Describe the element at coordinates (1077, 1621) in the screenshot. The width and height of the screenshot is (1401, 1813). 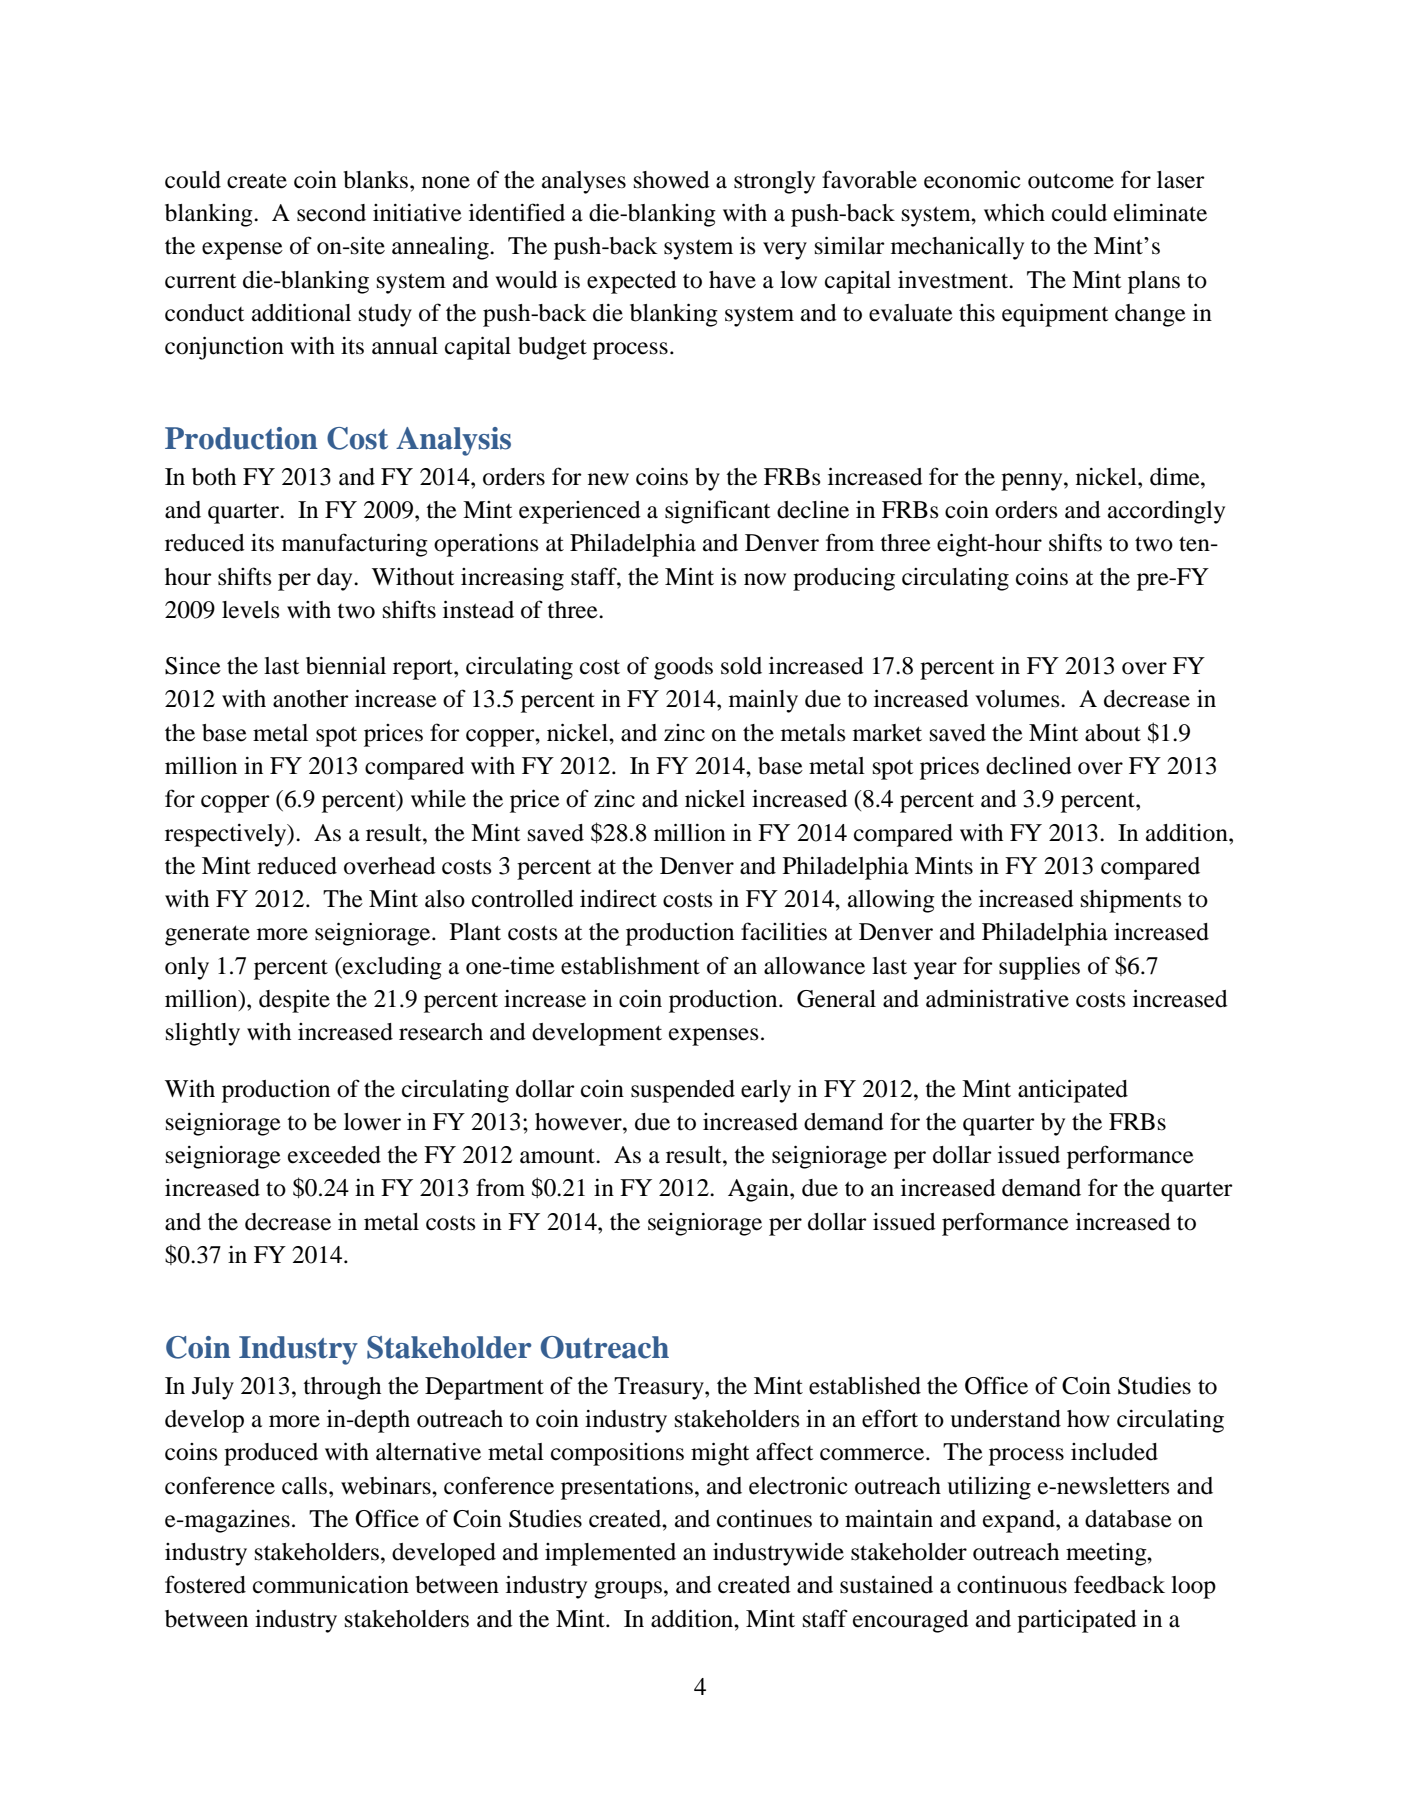
I see `participated` at that location.
